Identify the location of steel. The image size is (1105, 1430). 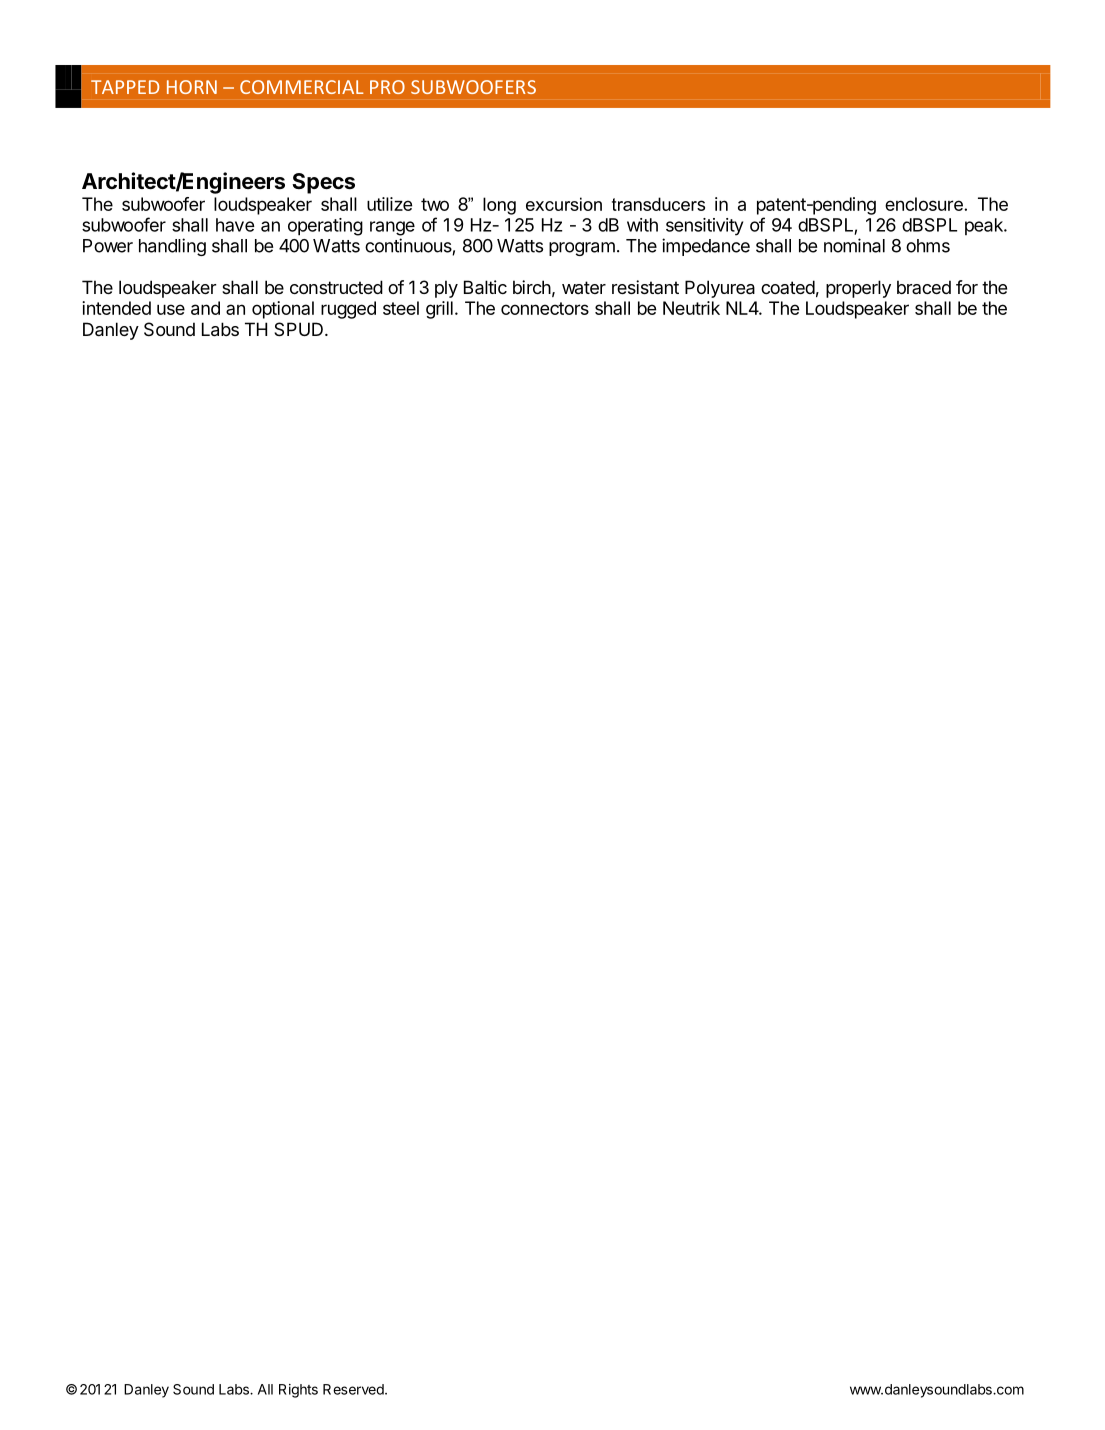
(401, 308).
